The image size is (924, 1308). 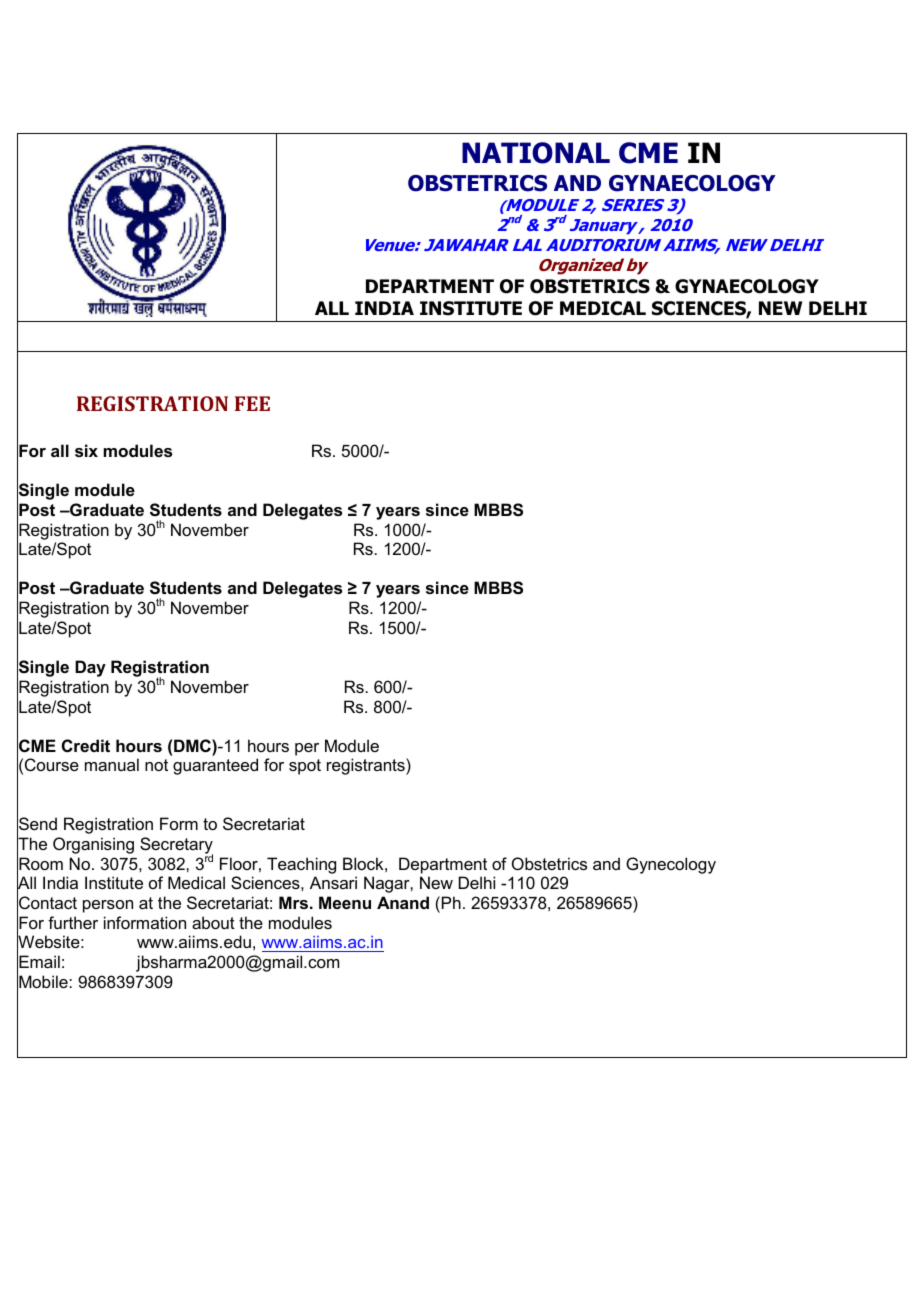 What do you see at coordinates (90, 668) in the page?
I see `Day` at bounding box center [90, 668].
